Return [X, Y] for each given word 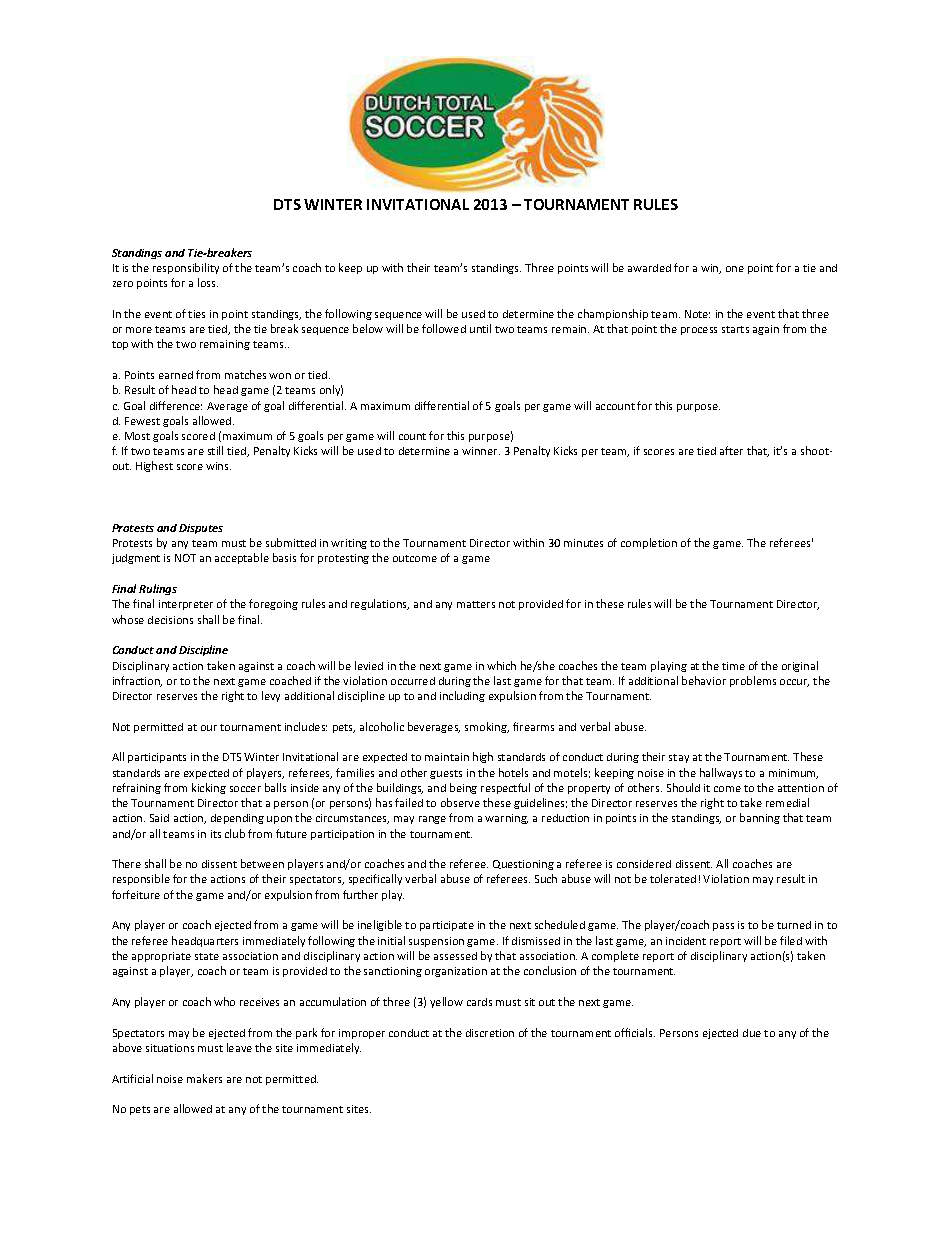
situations [170, 1048]
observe [460, 802]
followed [444, 328]
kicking [209, 788]
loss [208, 282]
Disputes [201, 529]
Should [683, 787]
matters [476, 604]
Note [697, 314]
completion [649, 543]
